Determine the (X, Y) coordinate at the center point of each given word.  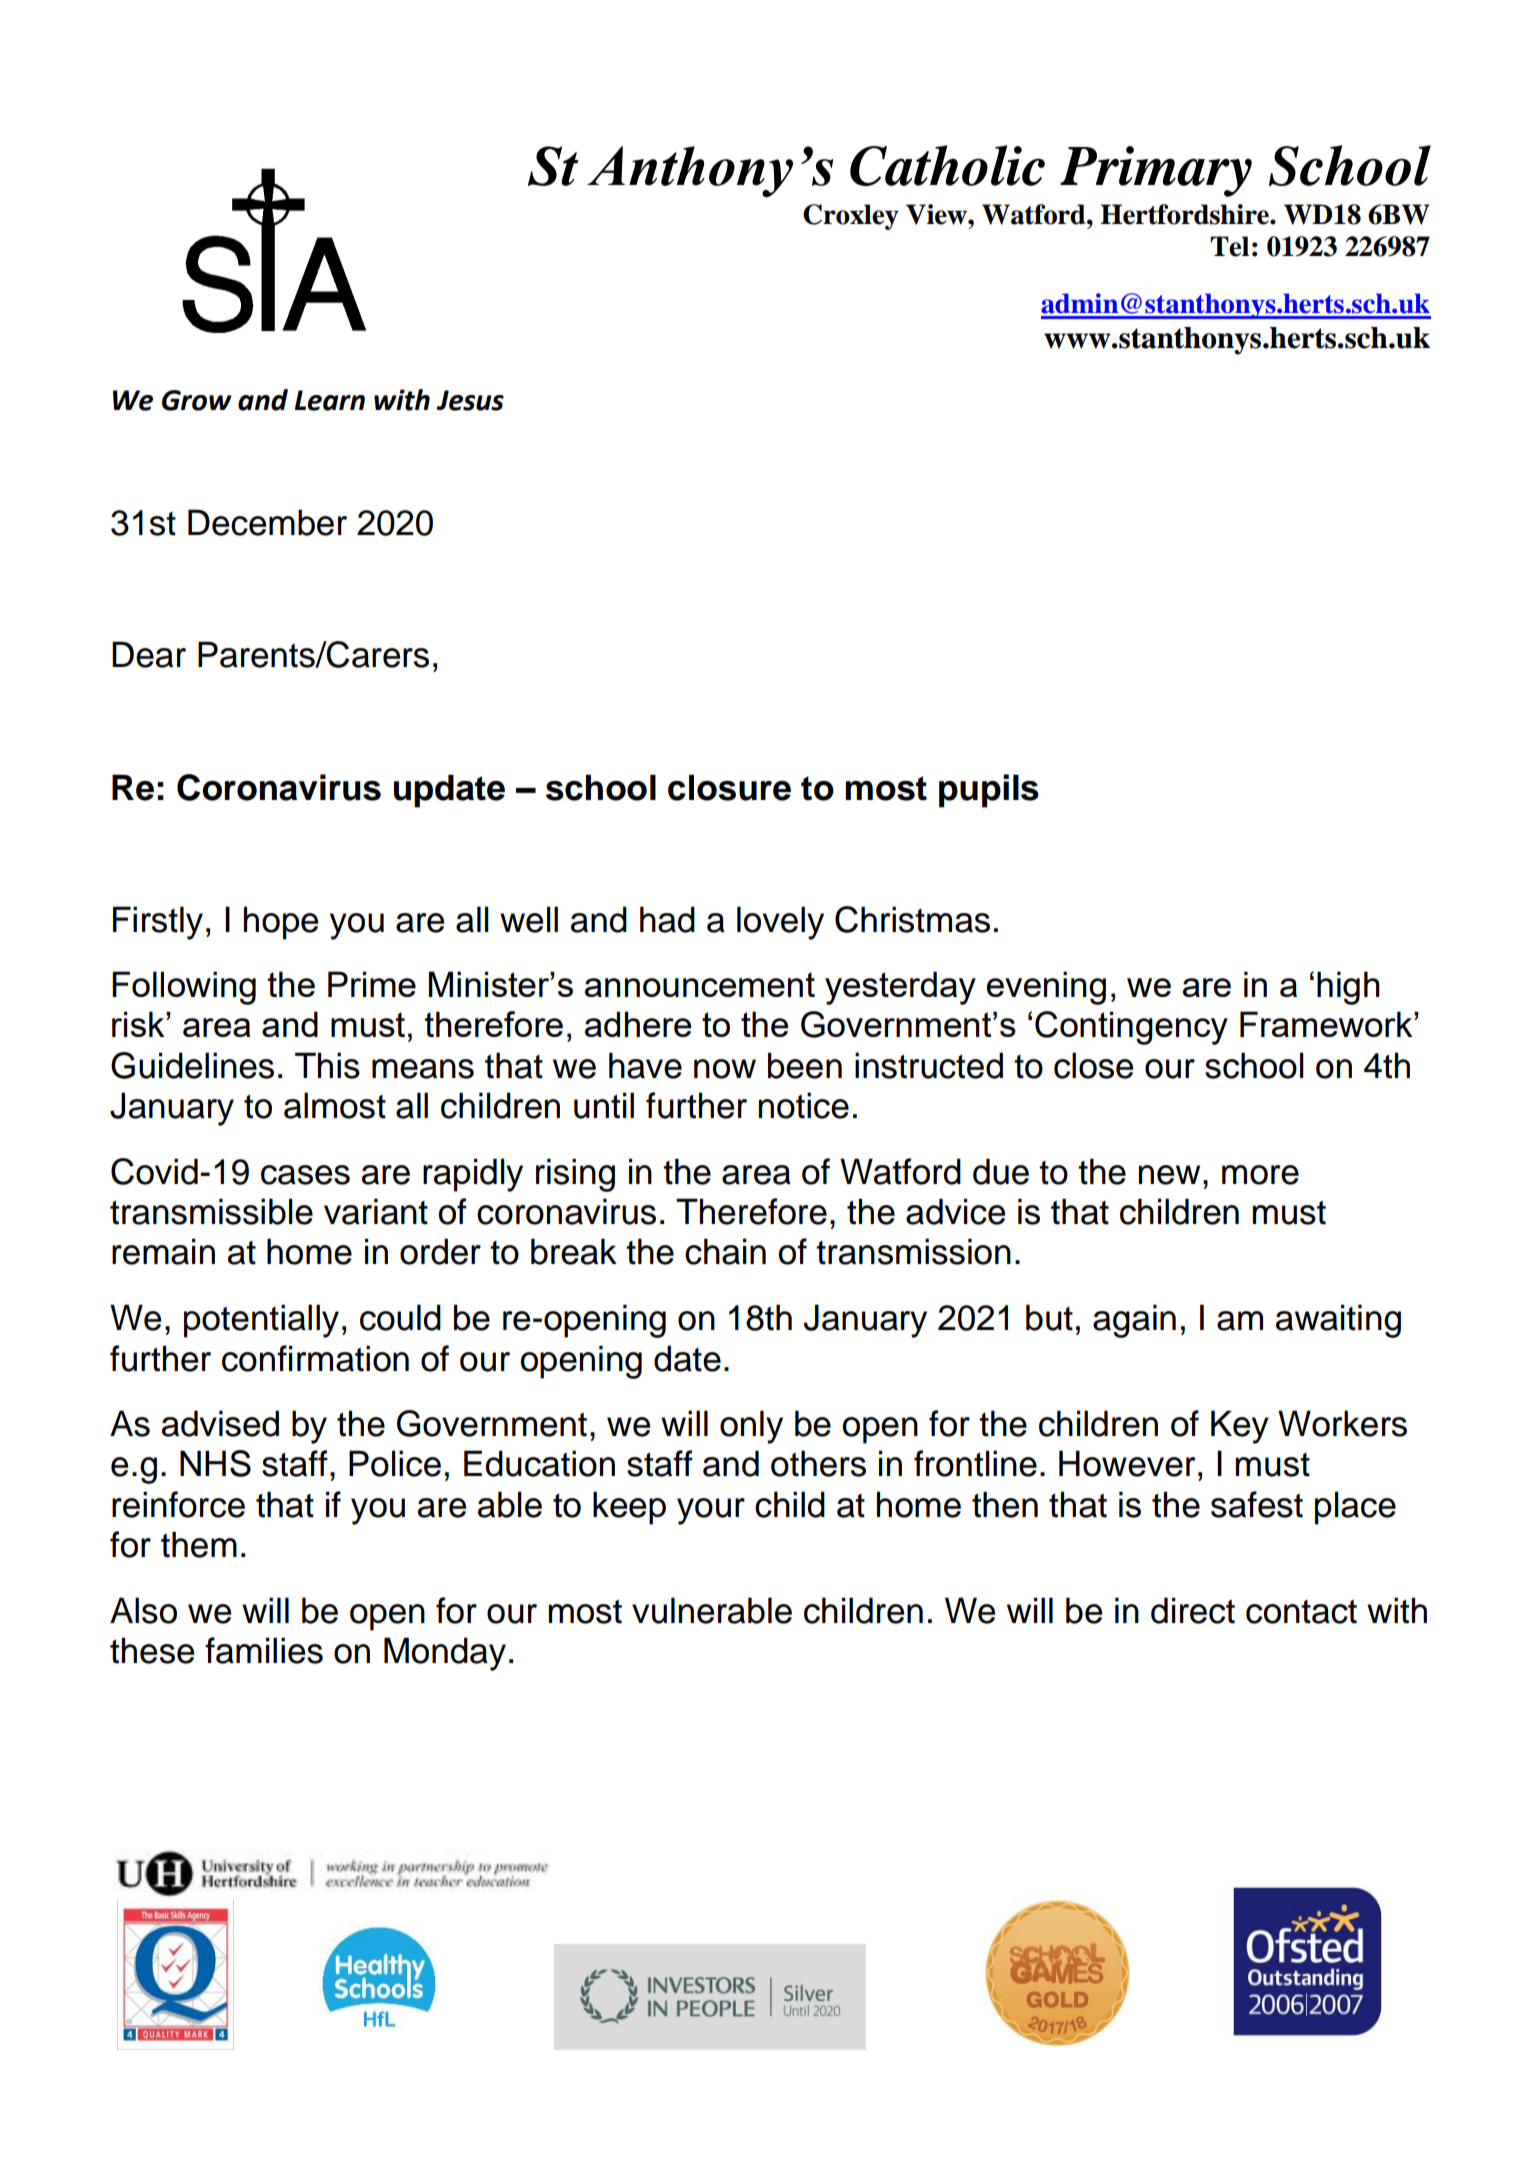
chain (725, 1251)
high (1348, 988)
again (1134, 1321)
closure (729, 787)
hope (281, 923)
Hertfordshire (1186, 214)
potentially (261, 1321)
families (264, 1650)
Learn (330, 400)
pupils (989, 791)
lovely (780, 923)
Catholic (947, 165)
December (267, 522)
